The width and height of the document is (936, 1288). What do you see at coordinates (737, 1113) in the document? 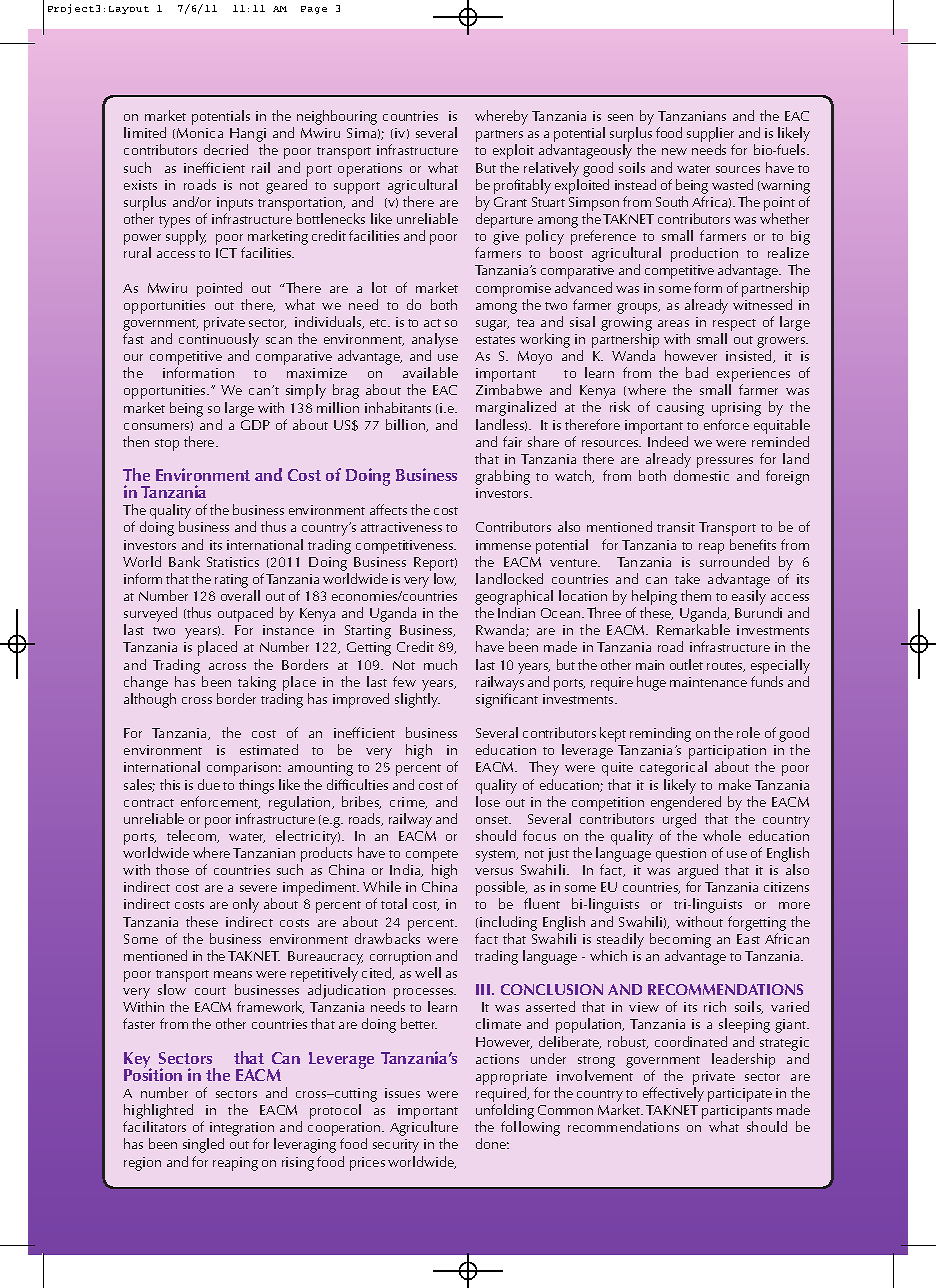
I see `participants` at bounding box center [737, 1113].
